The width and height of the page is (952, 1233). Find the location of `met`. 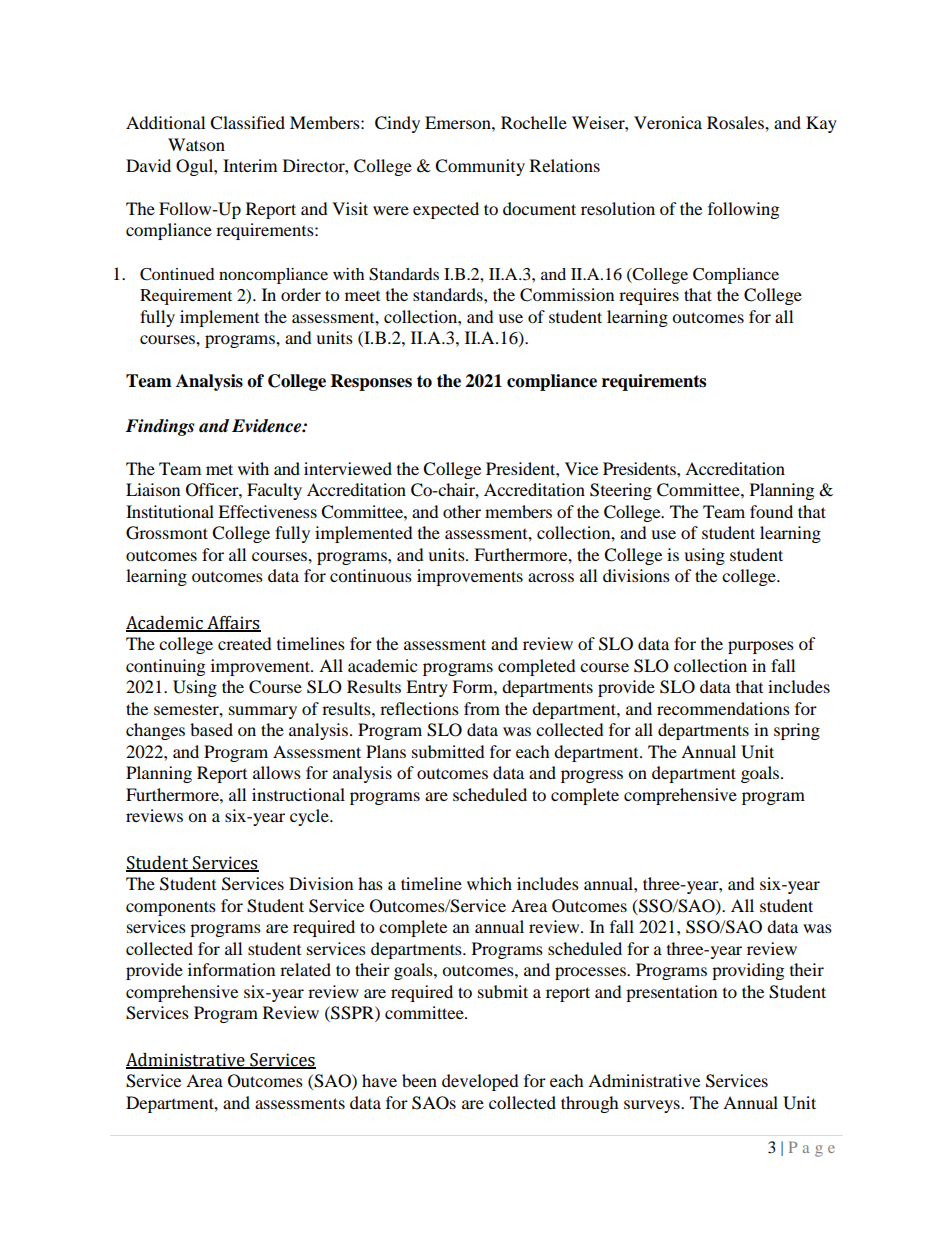

met is located at coordinates (219, 469).
